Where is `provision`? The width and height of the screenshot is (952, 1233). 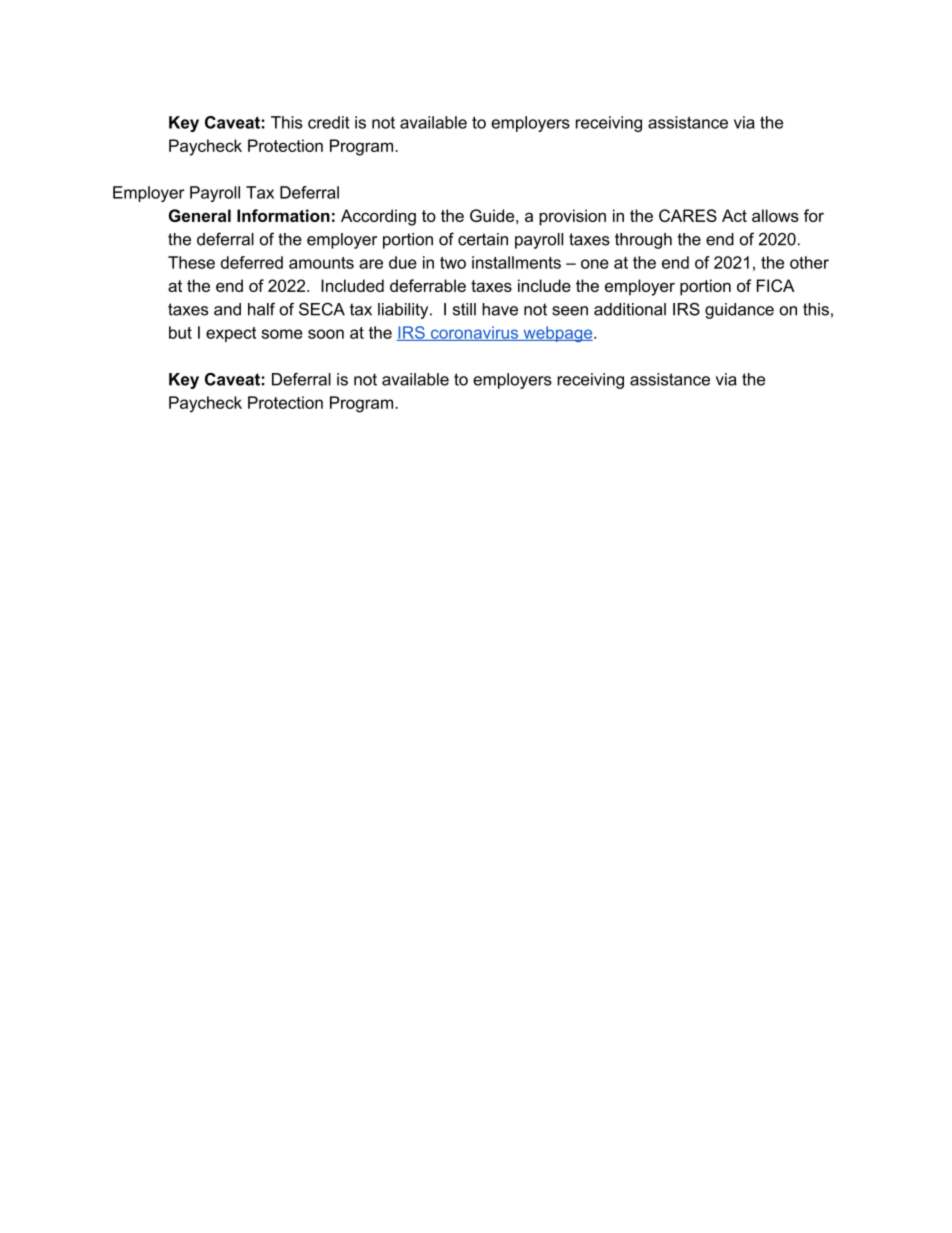
provision is located at coordinates (572, 217).
